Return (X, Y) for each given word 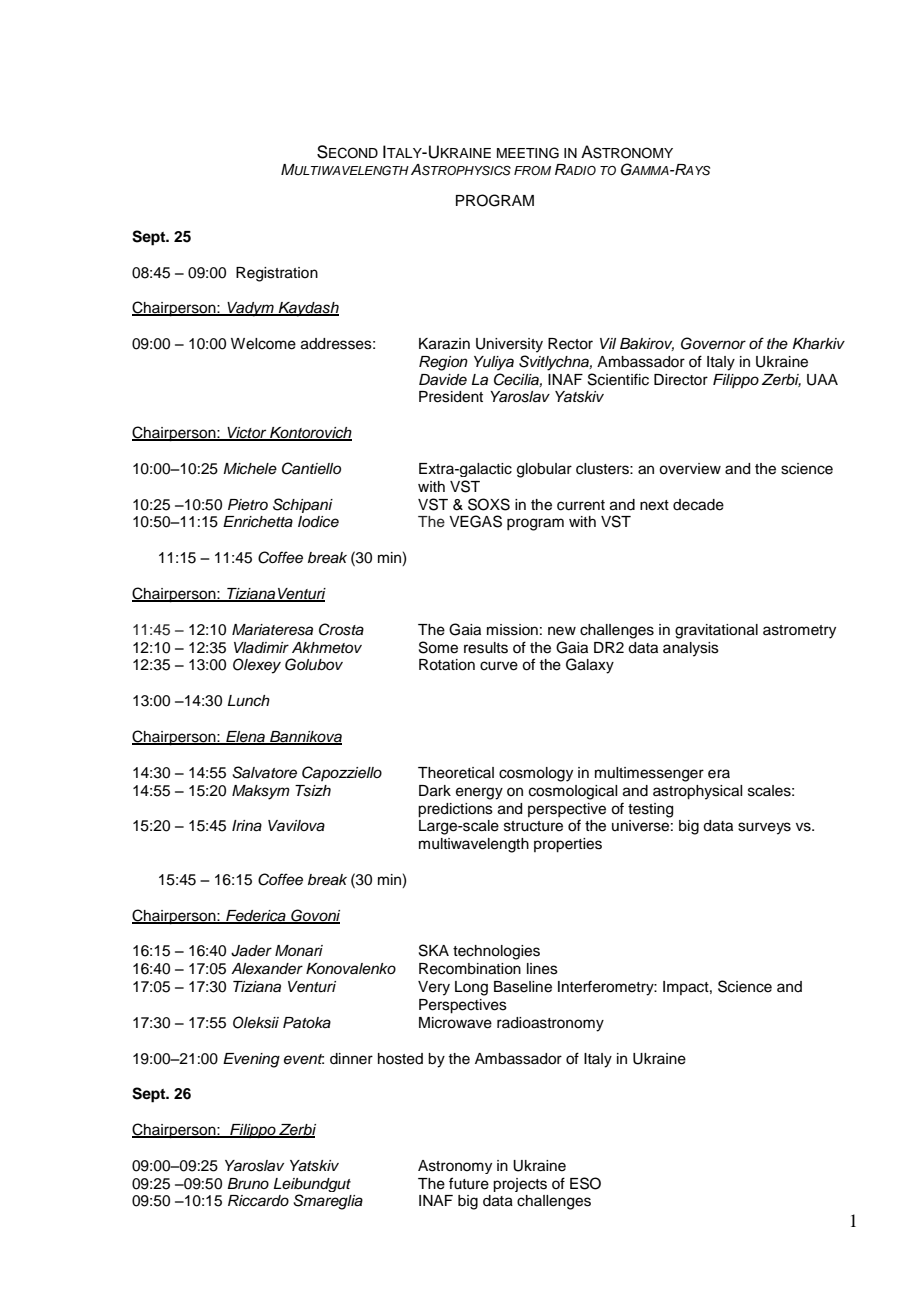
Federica (256, 916)
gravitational (716, 631)
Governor (713, 343)
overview (690, 469)
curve (499, 666)
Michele (250, 468)
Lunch (249, 701)
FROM (532, 170)
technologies (496, 952)
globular (544, 470)
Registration (277, 274)
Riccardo (258, 1201)
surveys (764, 828)
